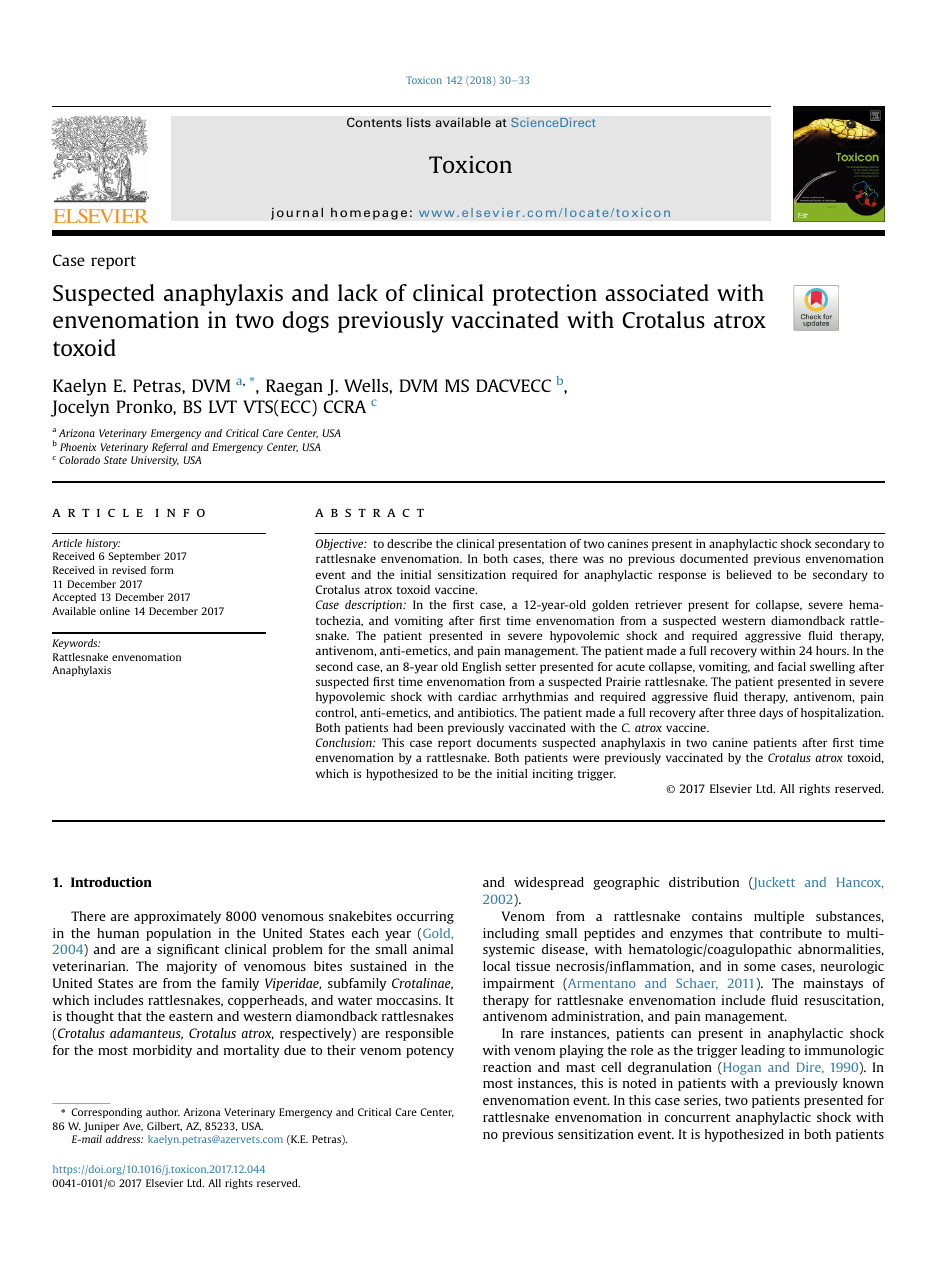  What do you see at coordinates (741, 1068) in the page?
I see `Hogan` at bounding box center [741, 1068].
